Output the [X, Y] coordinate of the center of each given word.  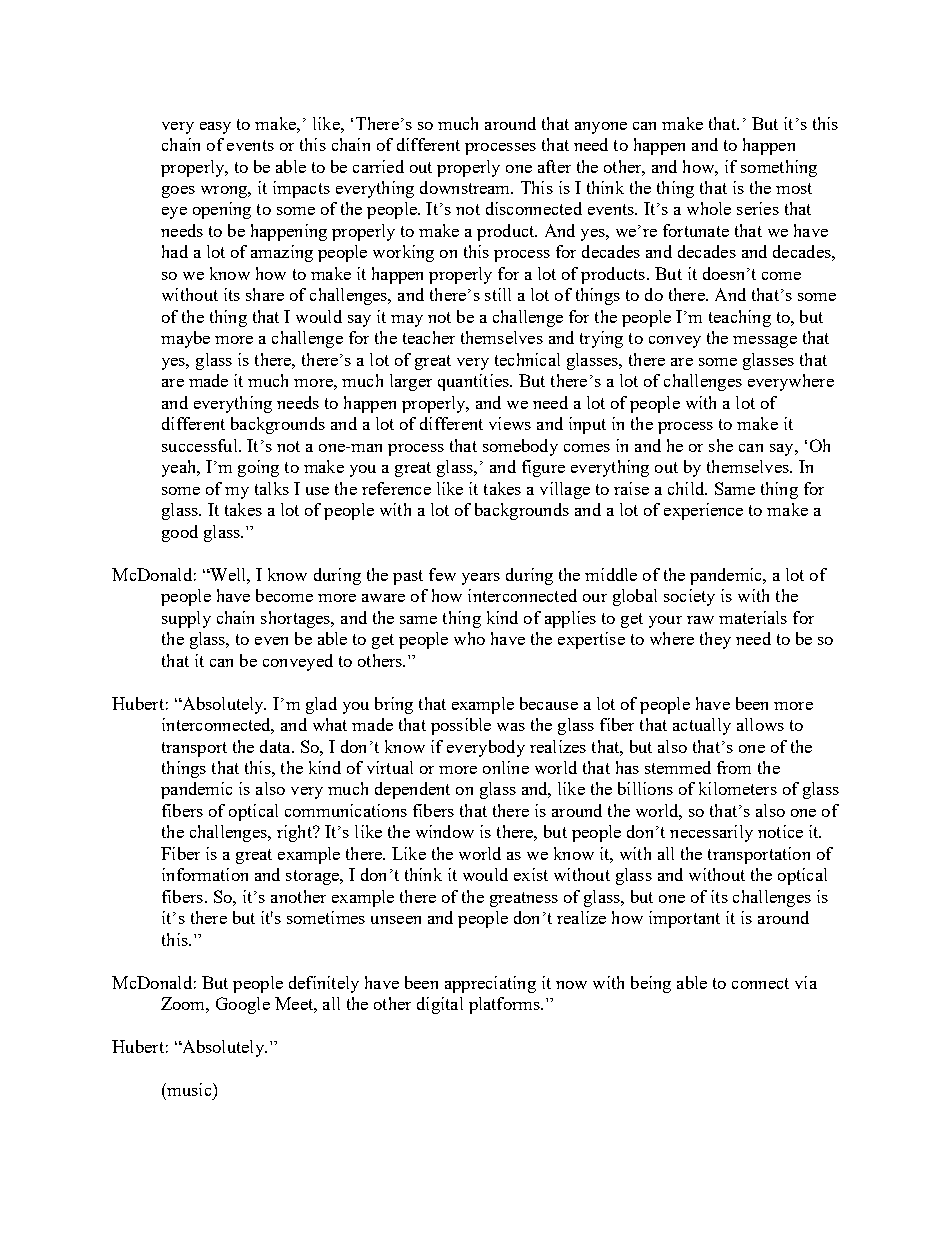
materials [753, 617]
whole [709, 208]
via [806, 982]
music [189, 1089]
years [481, 579]
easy [215, 128]
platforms [505, 1005]
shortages [297, 619]
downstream [466, 187]
